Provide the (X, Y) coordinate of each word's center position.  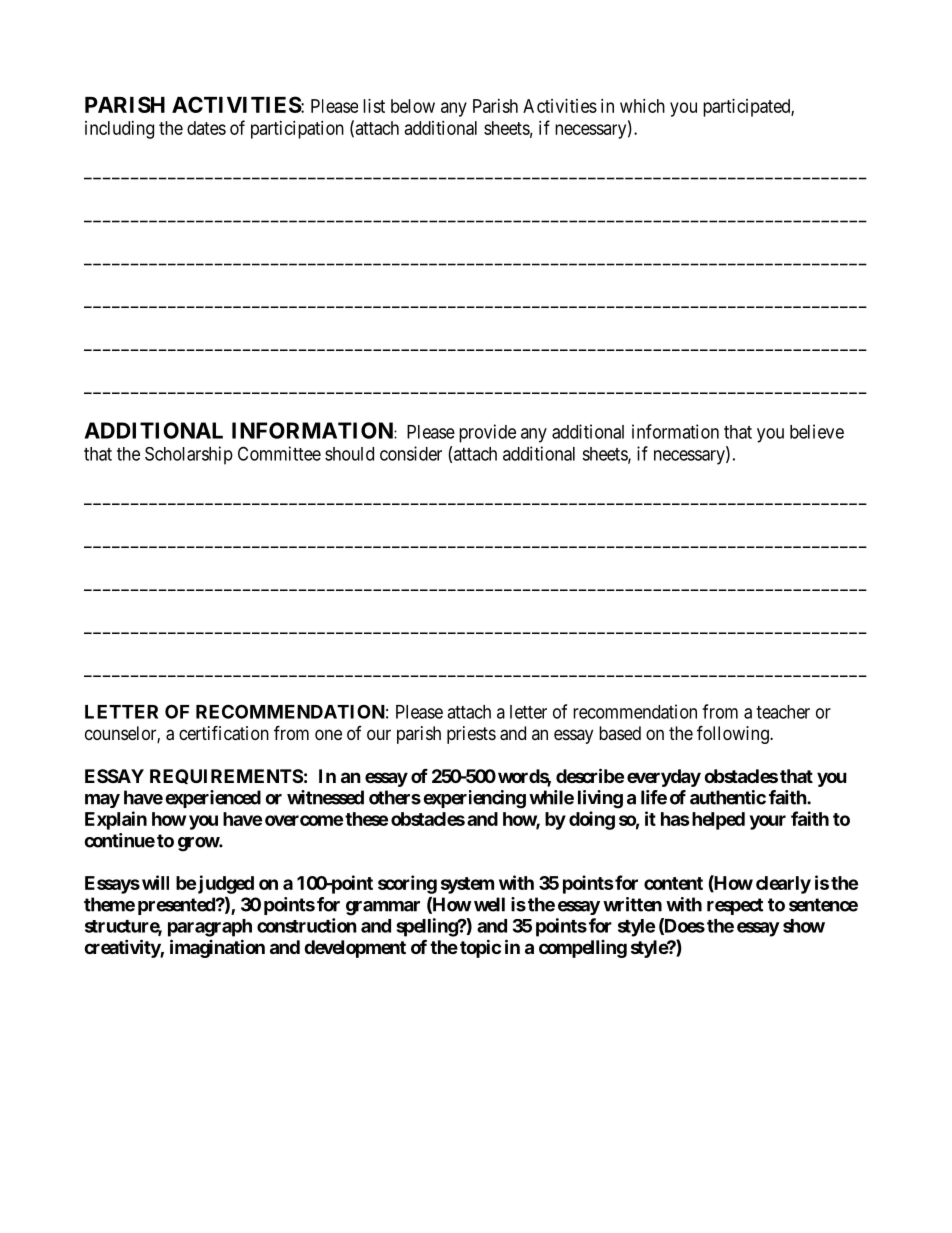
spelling (427, 927)
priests (471, 735)
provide (487, 433)
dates (206, 128)
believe (817, 431)
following (734, 734)
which (642, 106)
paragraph (210, 928)
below (413, 106)
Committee (279, 453)
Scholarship (189, 455)
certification (224, 733)
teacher (783, 712)
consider (411, 453)
